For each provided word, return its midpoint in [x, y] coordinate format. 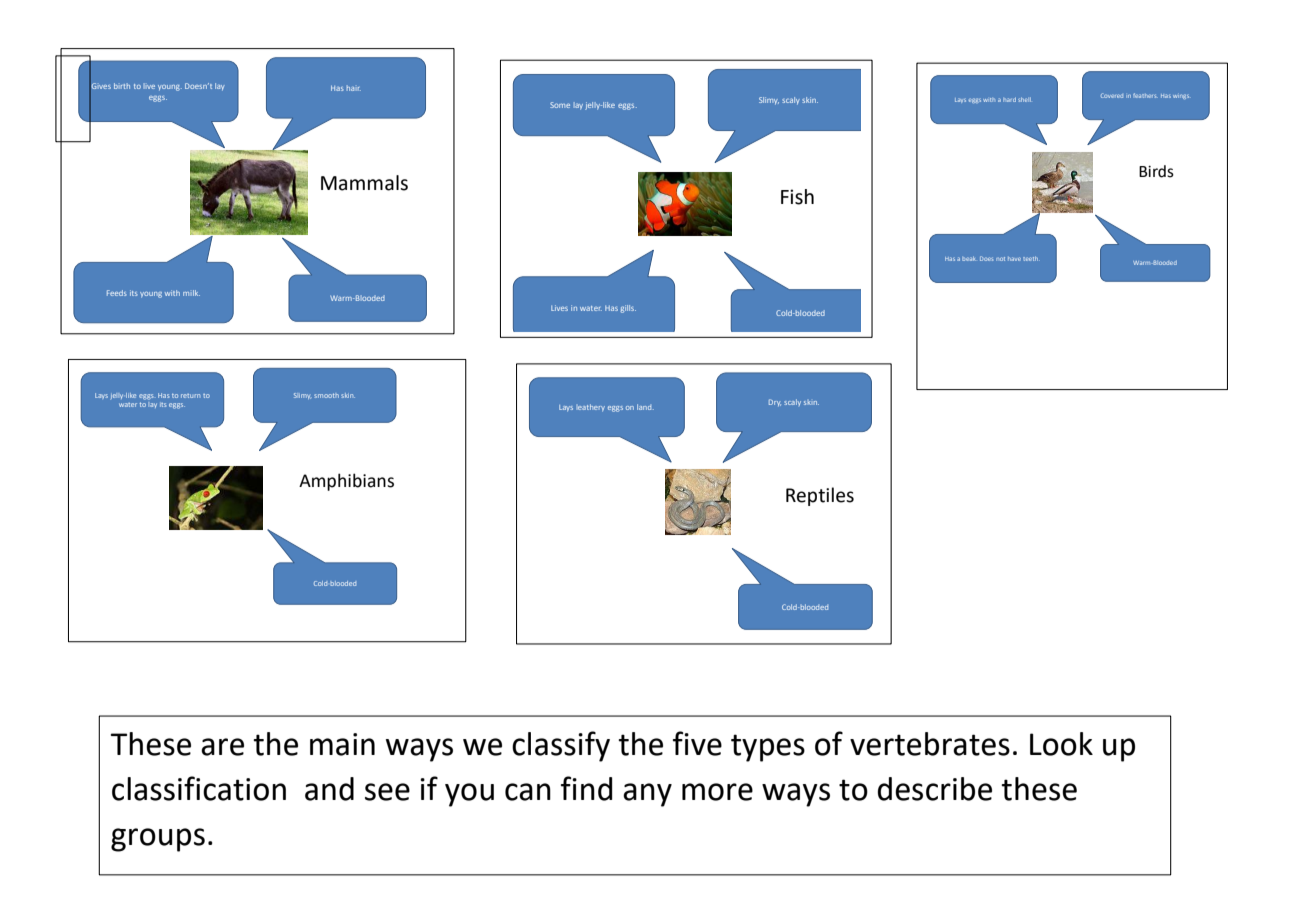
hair [354, 88]
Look [1061, 744]
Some [560, 105]
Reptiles [820, 496]
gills [628, 309]
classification [199, 788]
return [190, 396]
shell [1024, 99]
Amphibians [346, 482]
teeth [1030, 258]
